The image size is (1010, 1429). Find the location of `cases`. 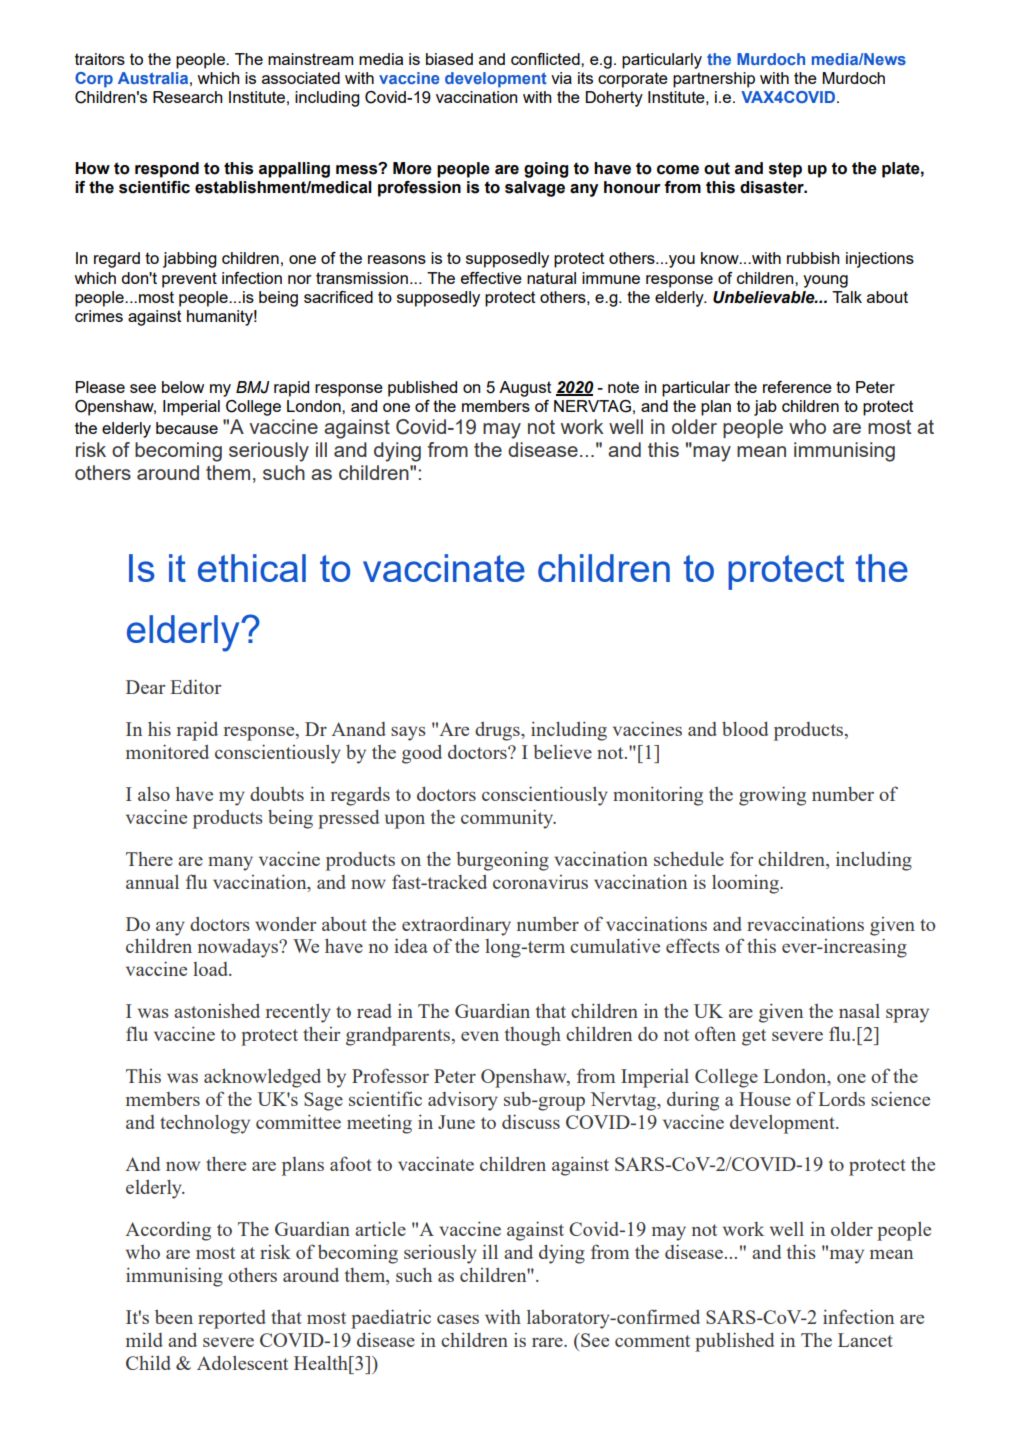

cases is located at coordinates (458, 1319).
